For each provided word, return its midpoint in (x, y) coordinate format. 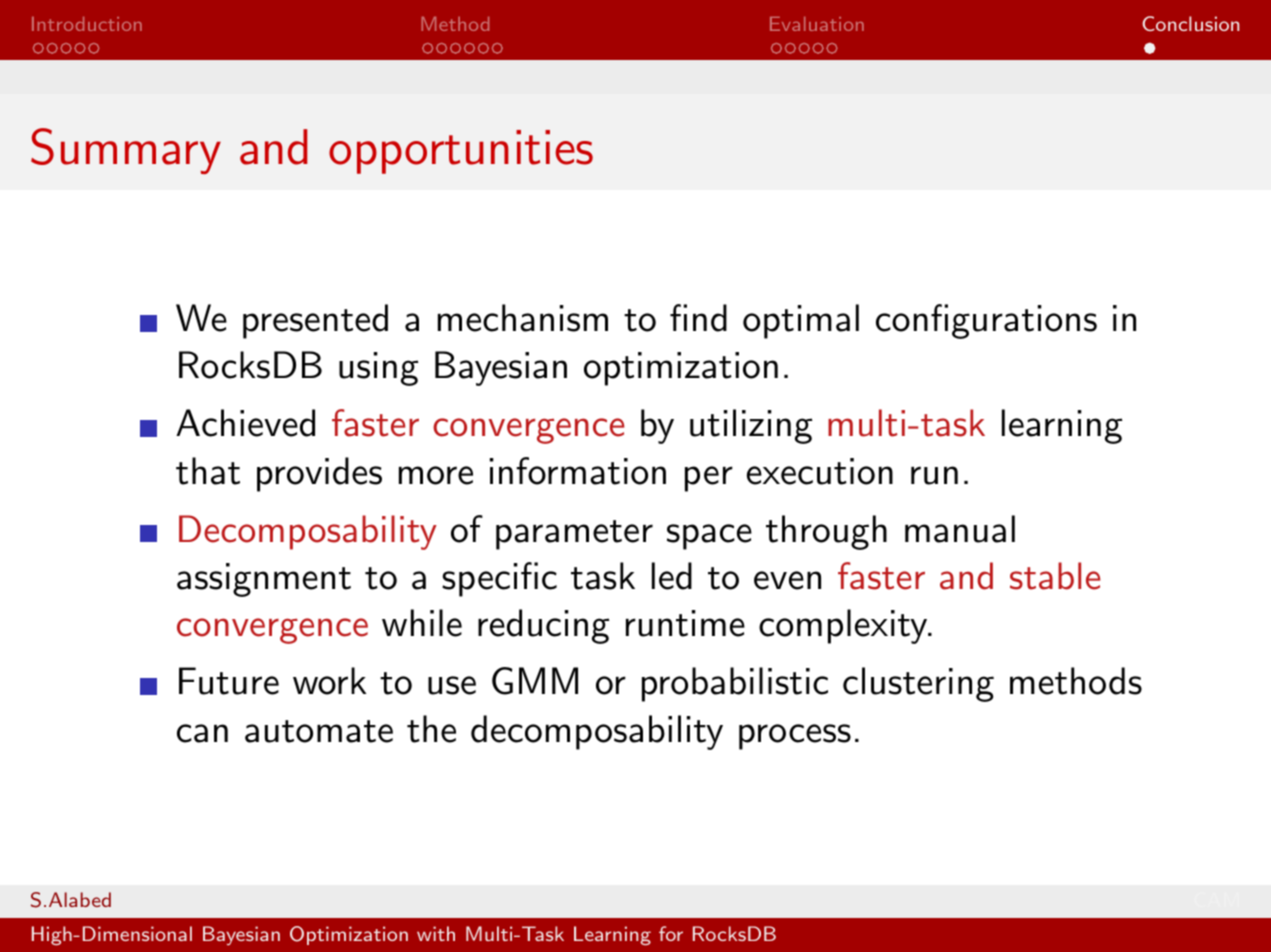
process (795, 737)
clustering (918, 684)
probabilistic (735, 684)
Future (229, 681)
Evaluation (817, 24)
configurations (986, 321)
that (208, 471)
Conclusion (1190, 23)
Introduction (87, 24)
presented (315, 321)
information (578, 471)
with (436, 933)
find (698, 318)
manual (960, 529)
